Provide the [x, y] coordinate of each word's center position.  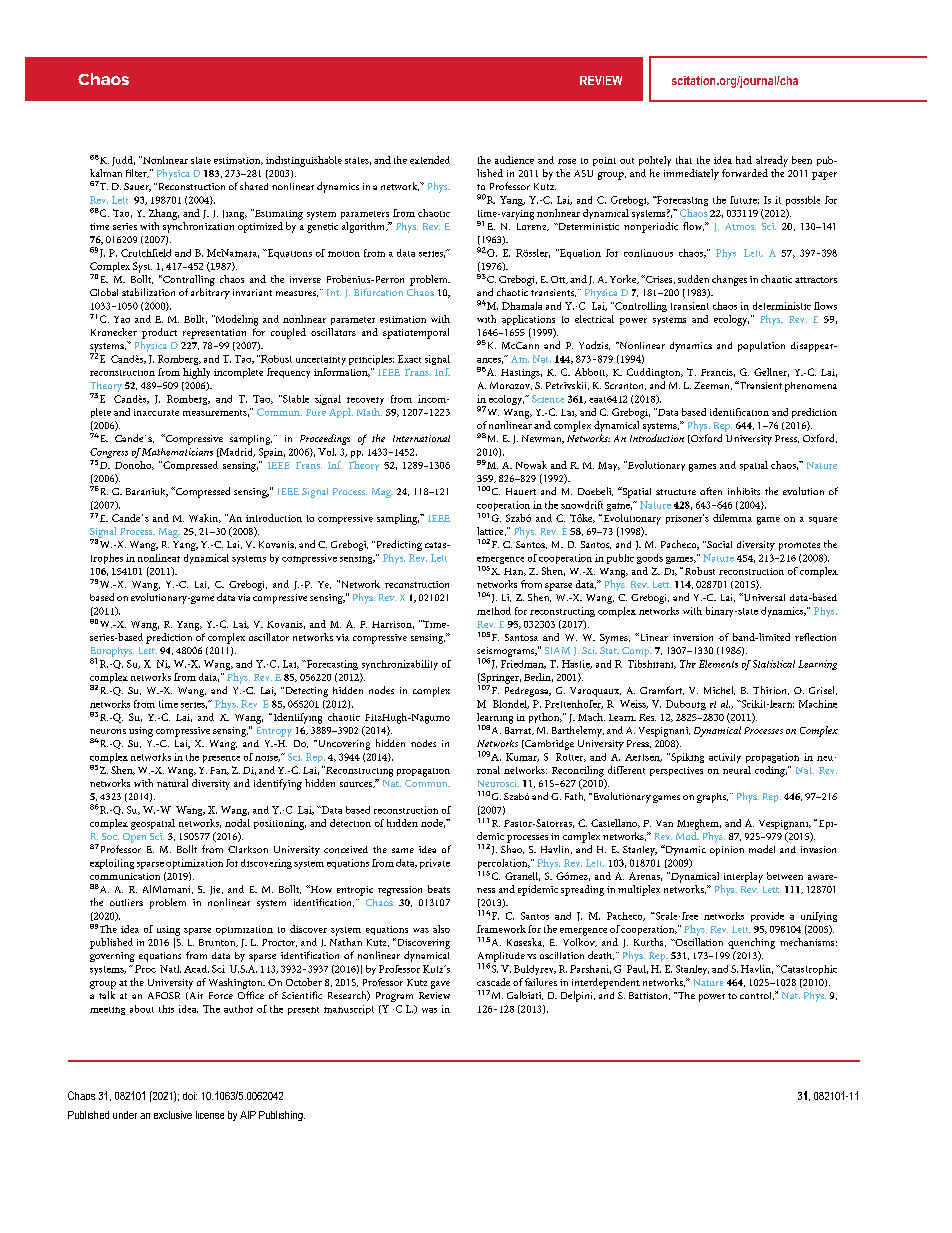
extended [430, 160]
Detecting [305, 692]
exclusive [173, 1115]
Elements [718, 664]
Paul [637, 969]
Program [394, 997]
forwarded [745, 173]
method [494, 611]
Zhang [164, 214]
